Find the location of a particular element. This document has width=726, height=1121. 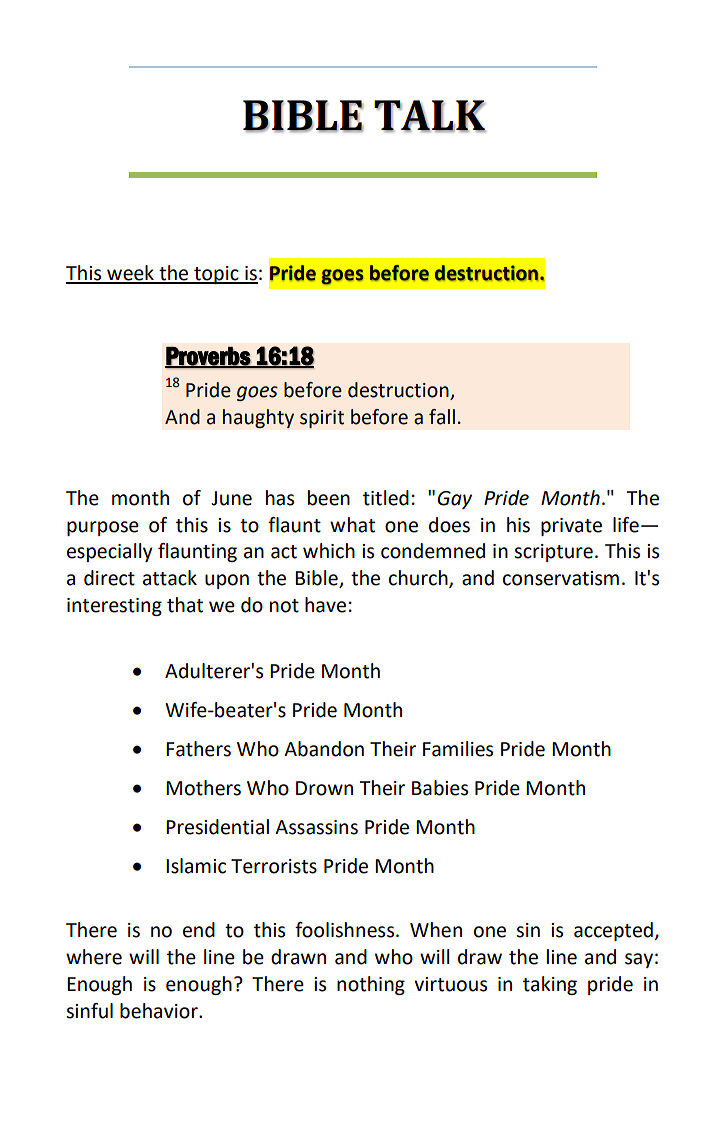

behavior is located at coordinates (160, 1011).
